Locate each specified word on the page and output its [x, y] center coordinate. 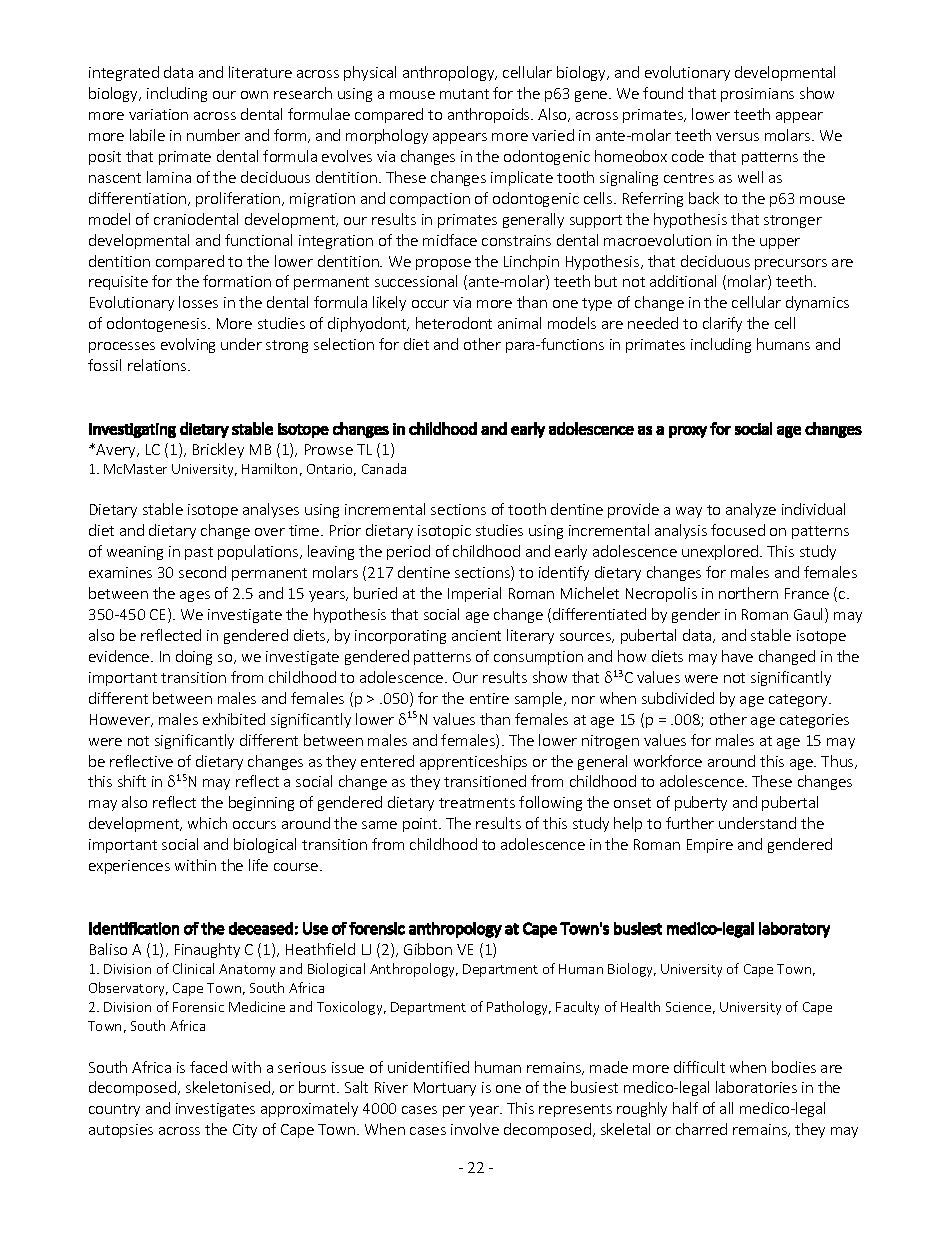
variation [158, 114]
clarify [722, 324]
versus [737, 137]
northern [748, 593]
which [207, 823]
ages [195, 596]
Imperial [474, 594]
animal [519, 323]
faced [208, 1067]
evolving [188, 345]
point [421, 825]
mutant [464, 94]
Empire [710, 846]
